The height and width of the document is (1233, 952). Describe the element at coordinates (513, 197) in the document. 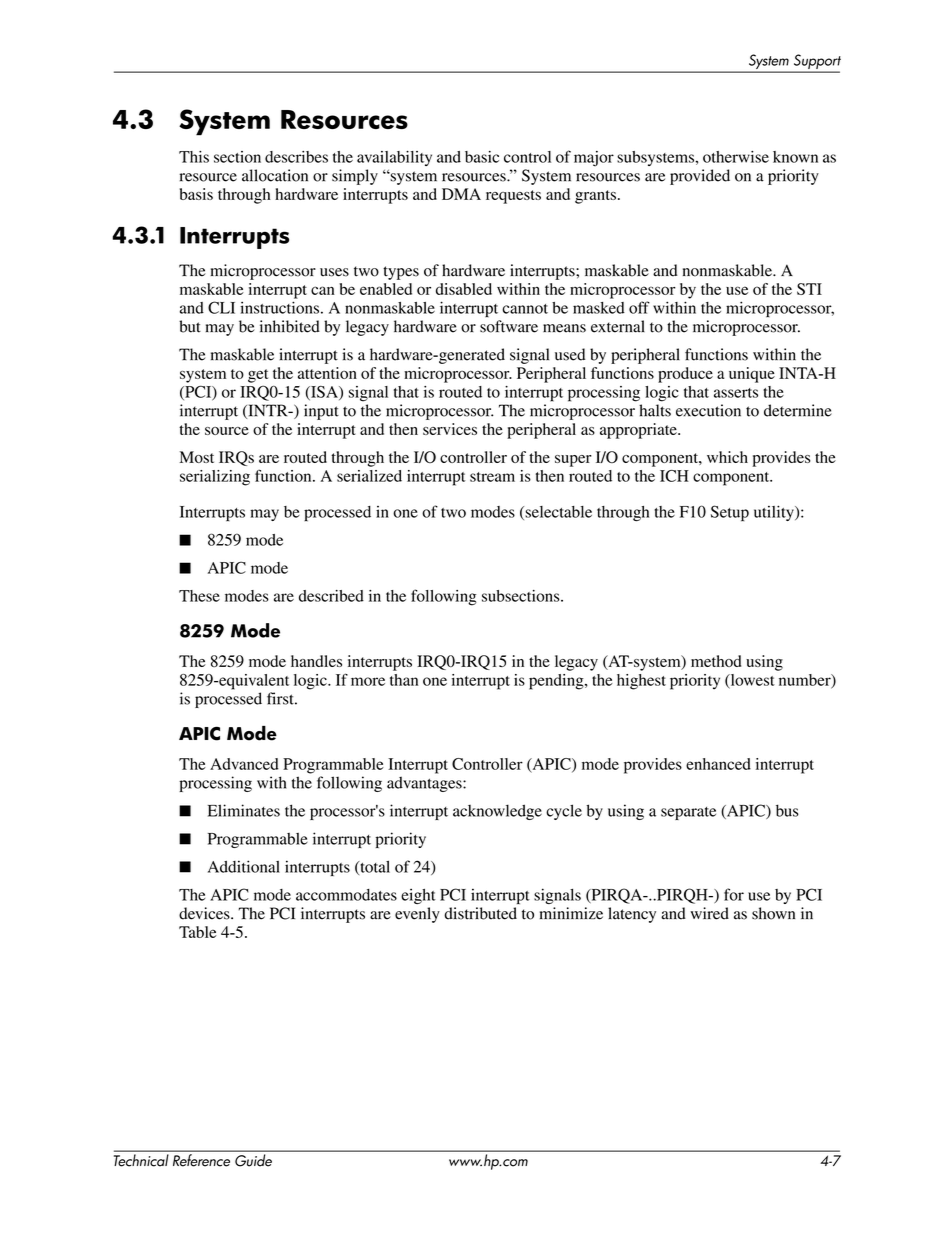

I see `requests` at that location.
